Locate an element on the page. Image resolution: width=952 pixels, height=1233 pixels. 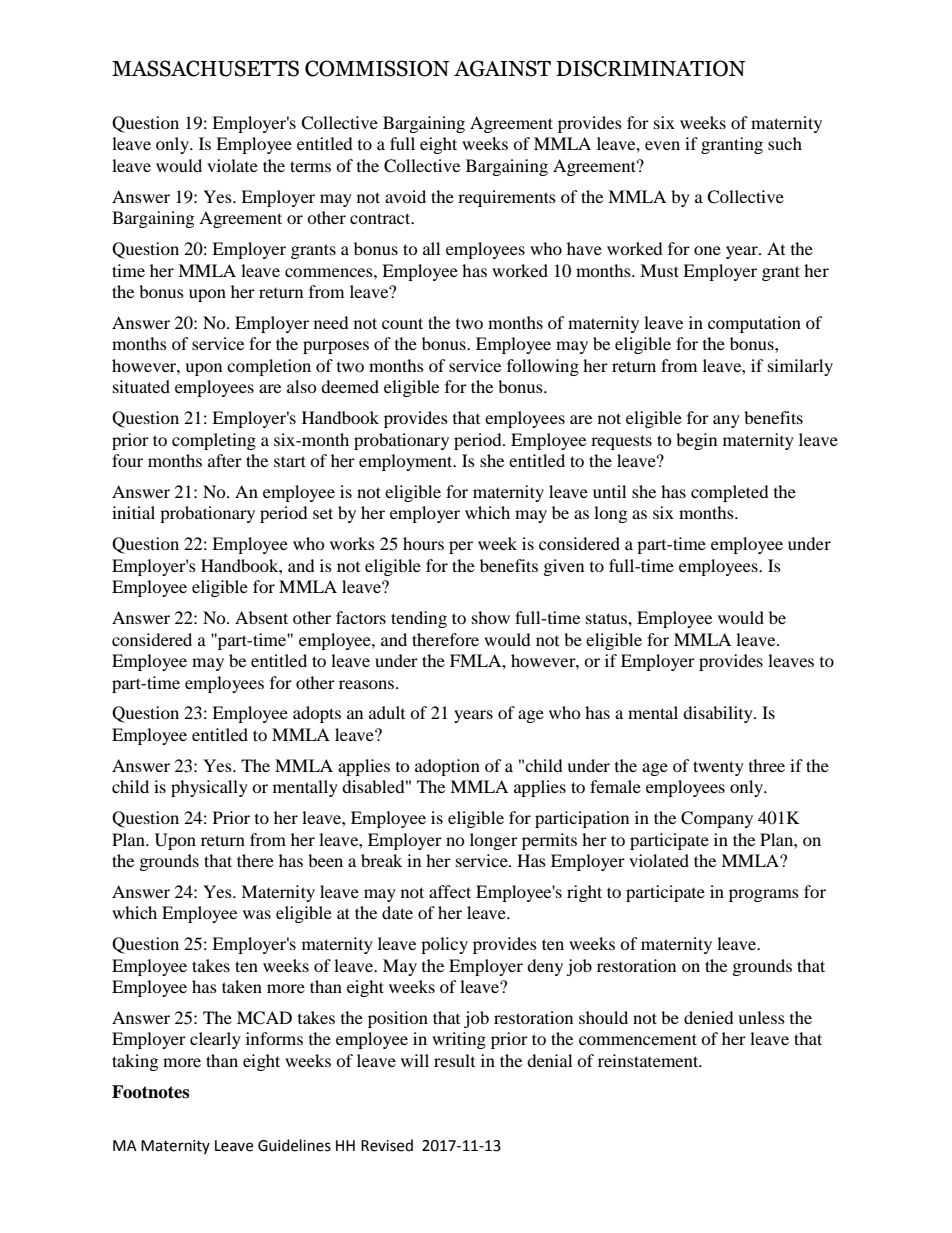
DISCRIMINATION is located at coordinates (651, 68).
